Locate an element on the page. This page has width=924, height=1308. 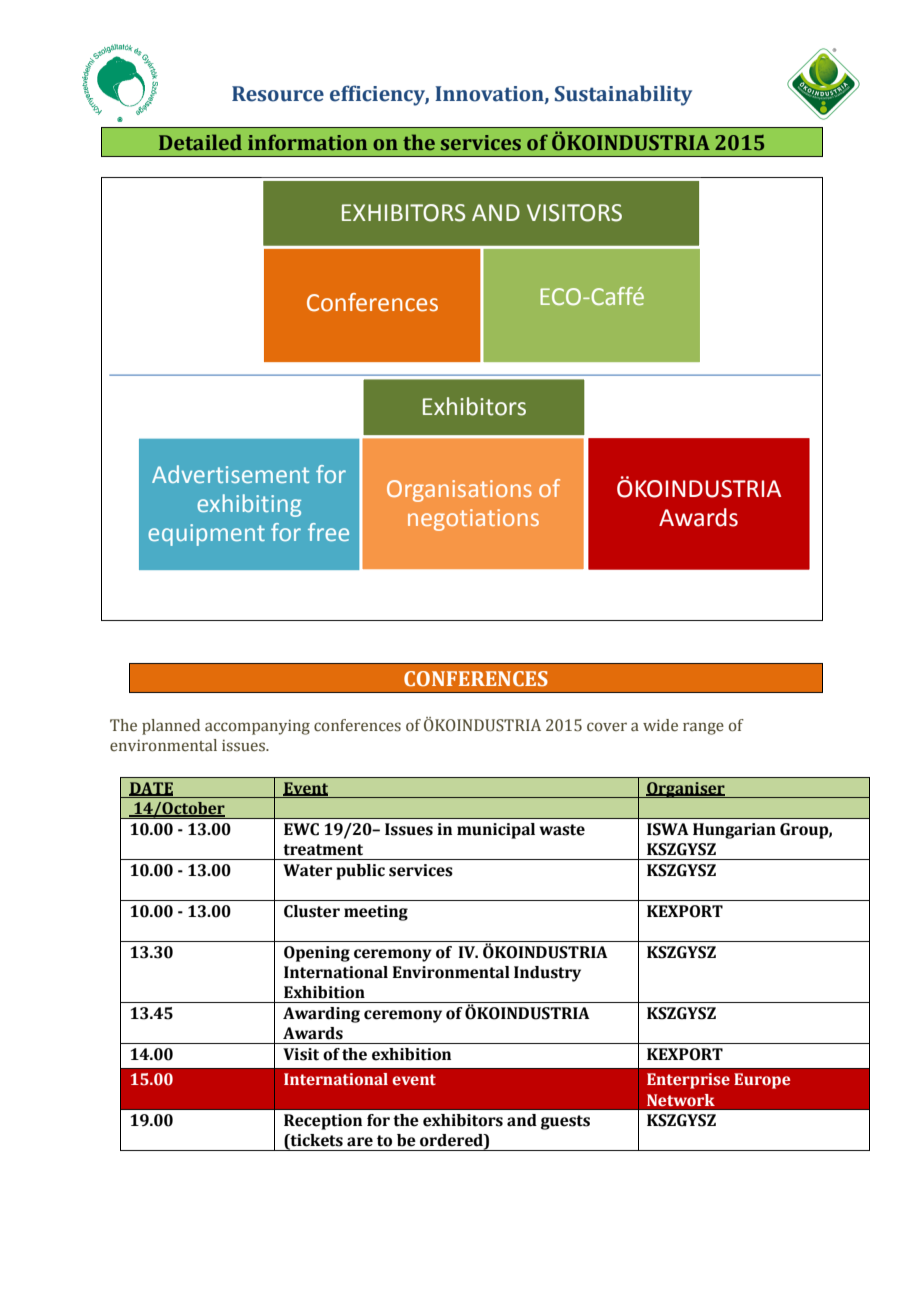
Reception is located at coordinates (323, 1122).
